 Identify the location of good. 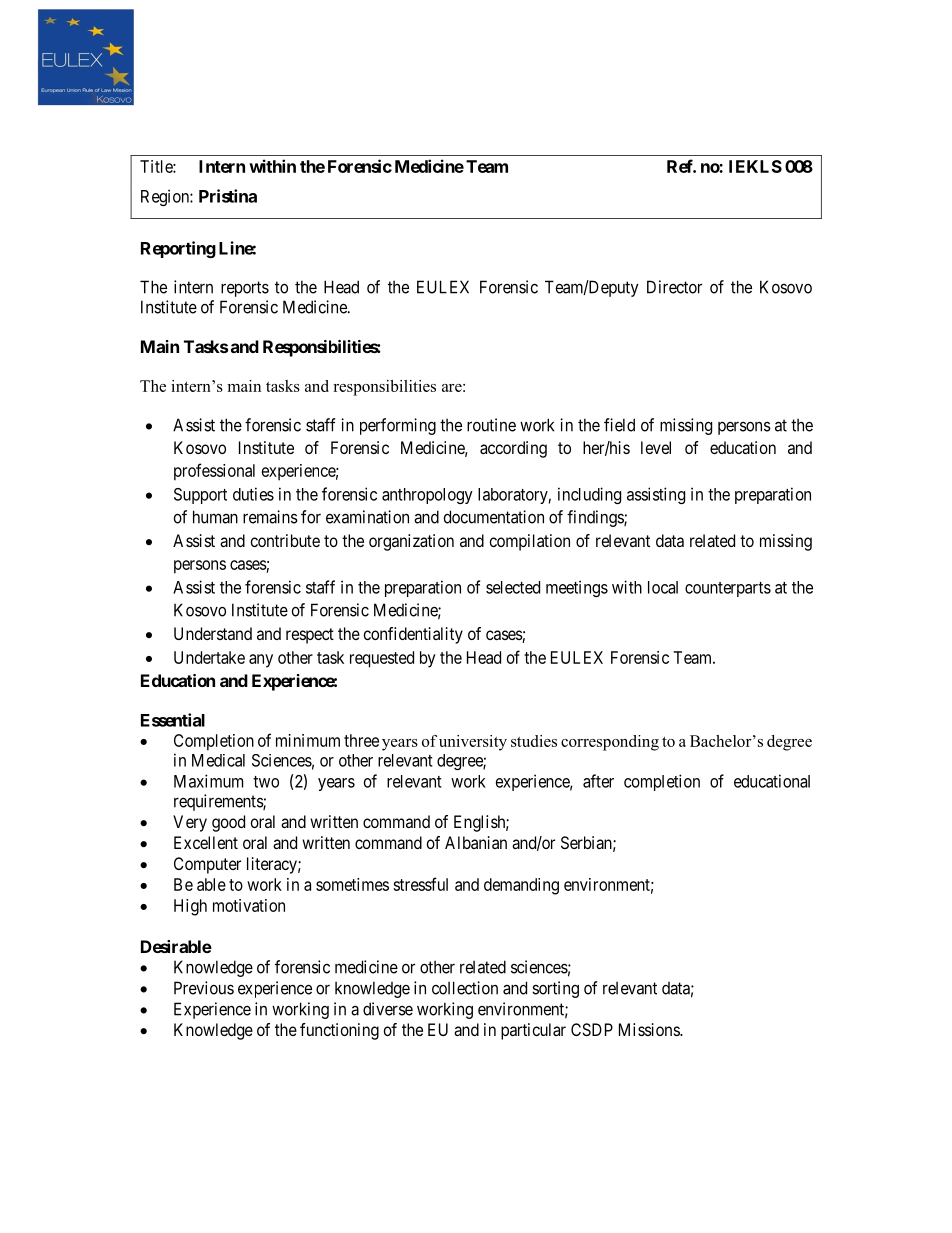
(228, 823).
